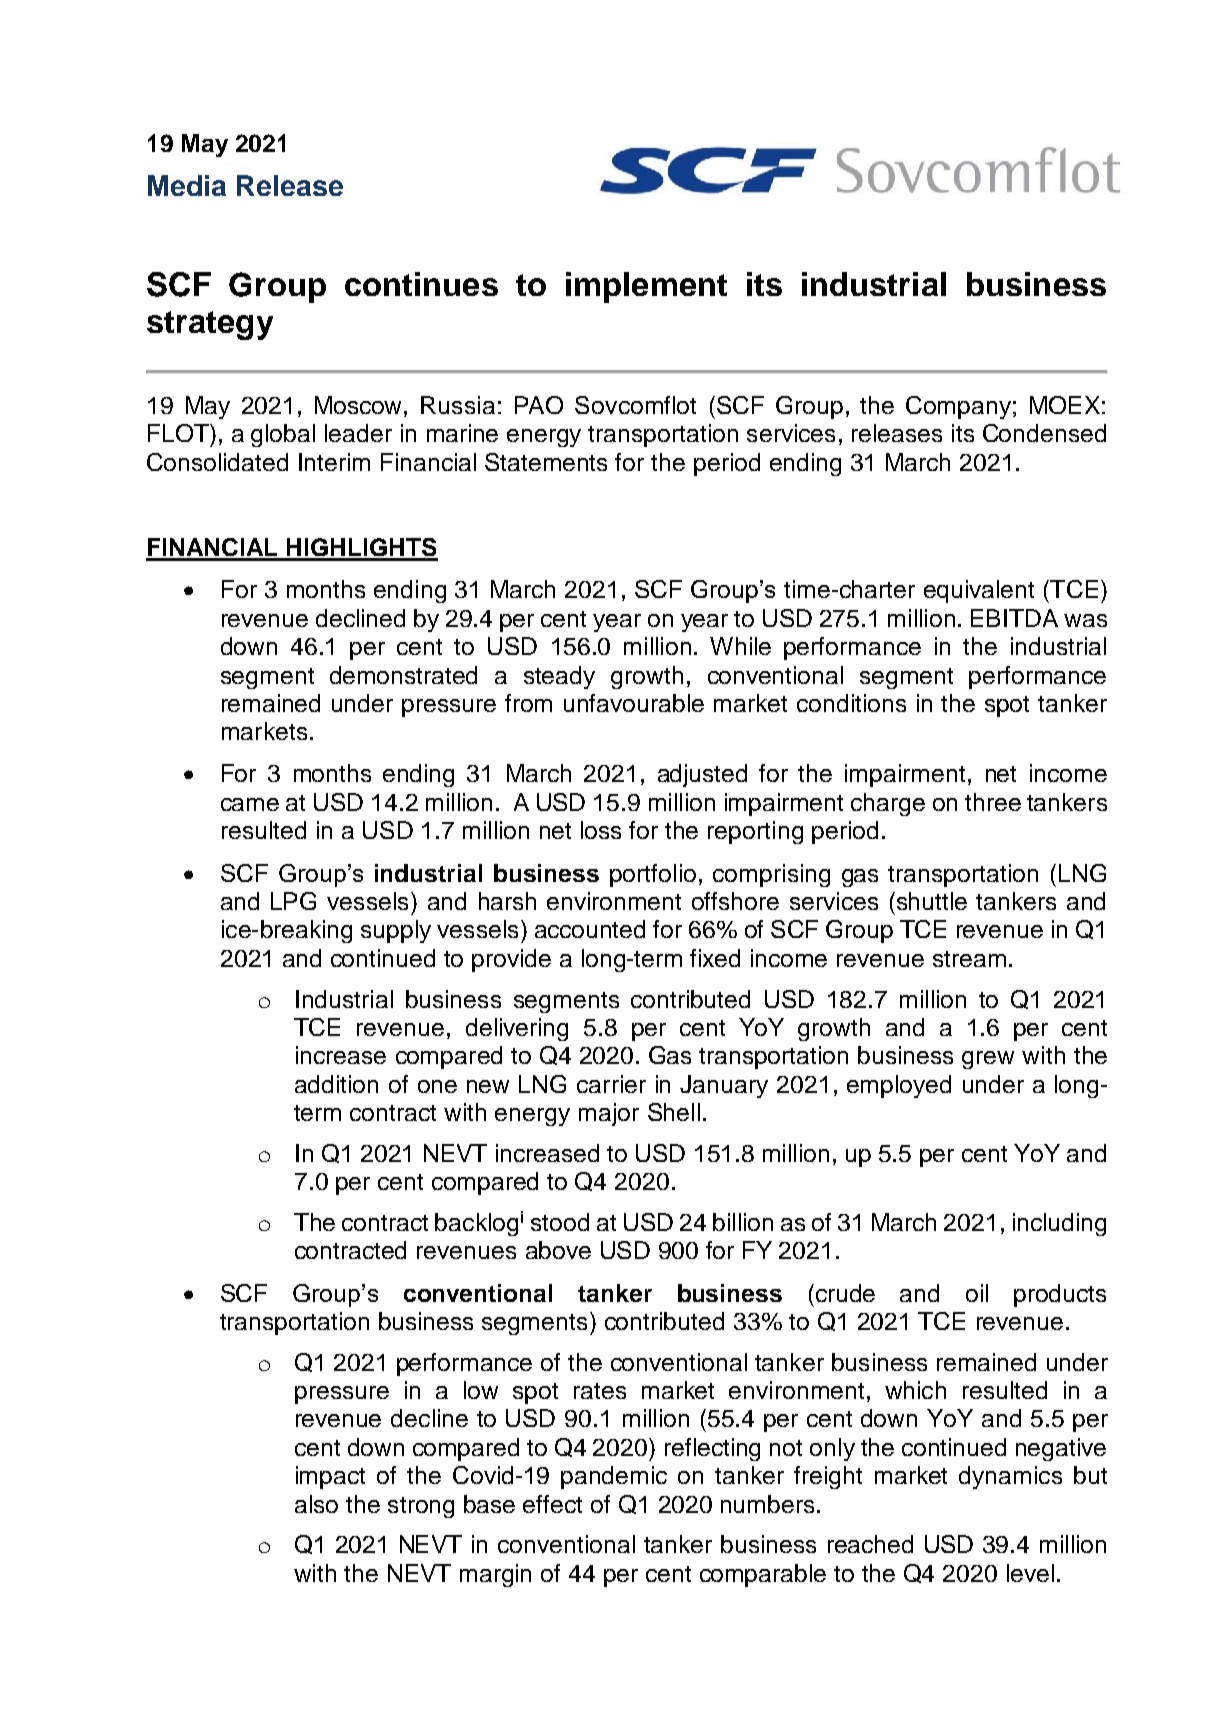 This image has width=1224, height=1731. What do you see at coordinates (187, 185) in the image?
I see `Media` at bounding box center [187, 185].
